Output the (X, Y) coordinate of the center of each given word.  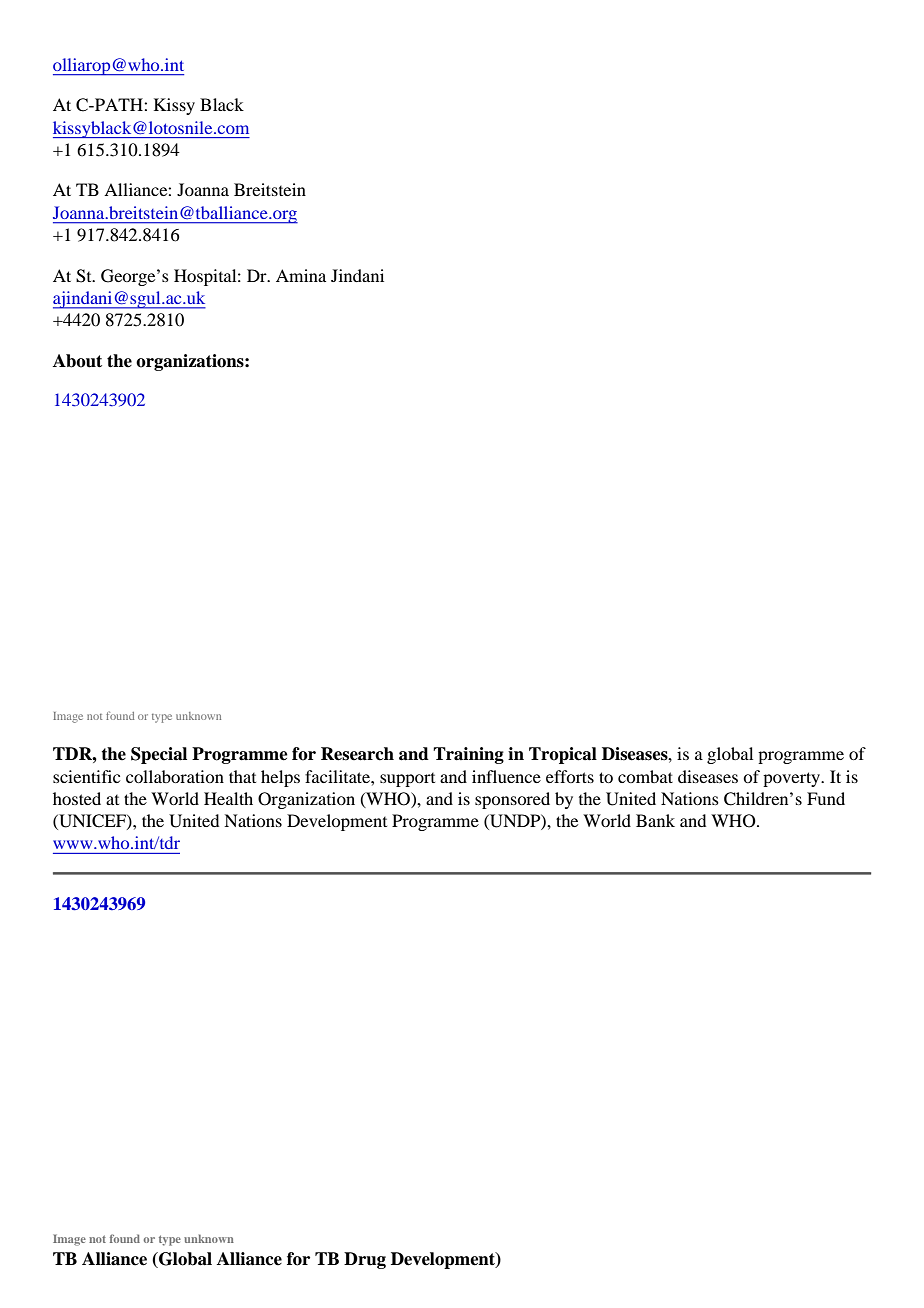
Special (159, 755)
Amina (301, 275)
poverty (792, 779)
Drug (365, 1260)
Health (228, 798)
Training (468, 755)
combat (645, 776)
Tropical (563, 755)
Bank (655, 820)
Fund (826, 798)
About (77, 361)
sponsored (512, 800)
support (407, 780)
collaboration (175, 776)
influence (506, 776)
